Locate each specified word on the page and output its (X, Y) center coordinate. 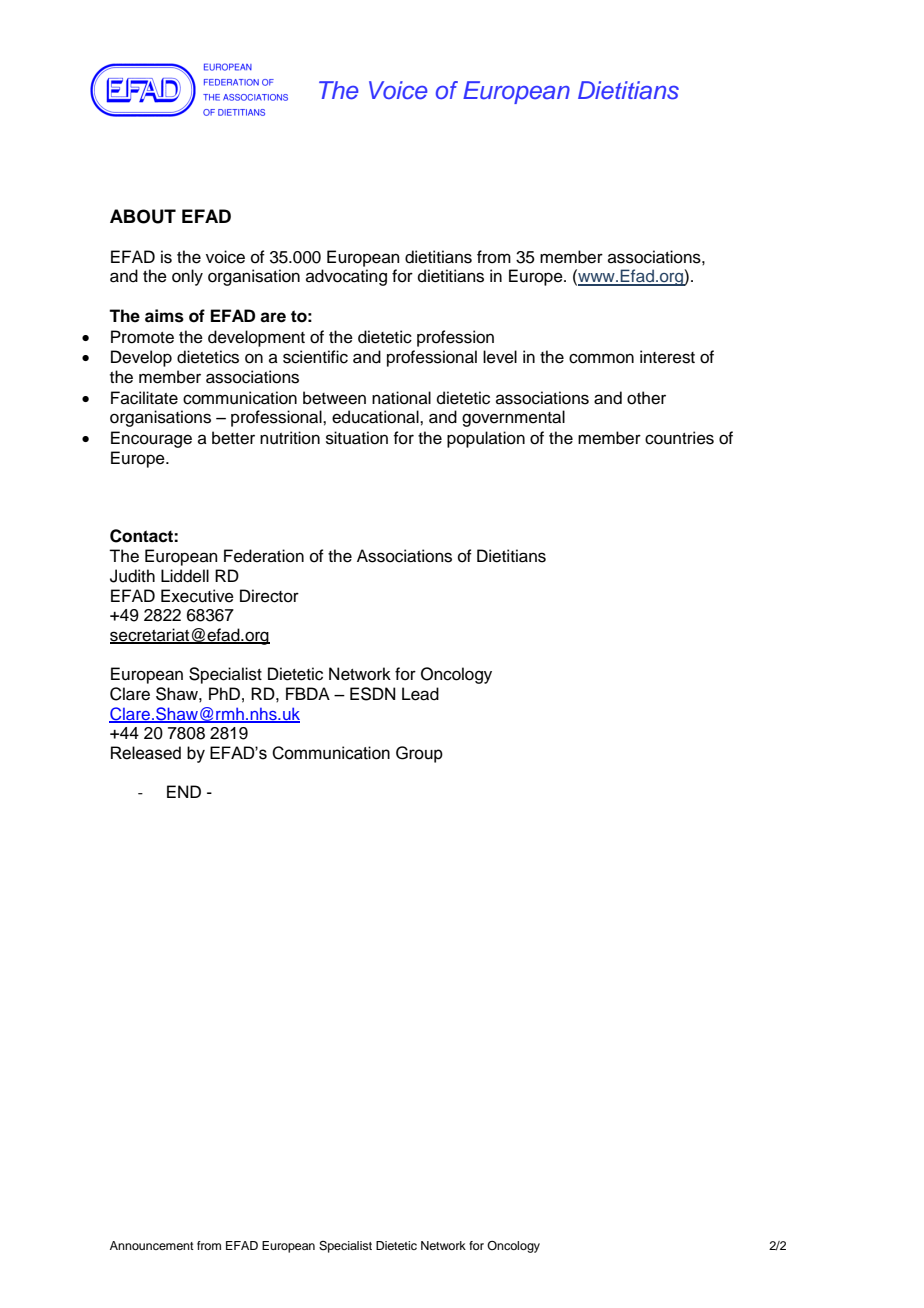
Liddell (185, 576)
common (601, 358)
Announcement (152, 1245)
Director (269, 596)
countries (679, 438)
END (184, 791)
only (187, 277)
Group (419, 754)
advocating (346, 277)
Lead (420, 694)
